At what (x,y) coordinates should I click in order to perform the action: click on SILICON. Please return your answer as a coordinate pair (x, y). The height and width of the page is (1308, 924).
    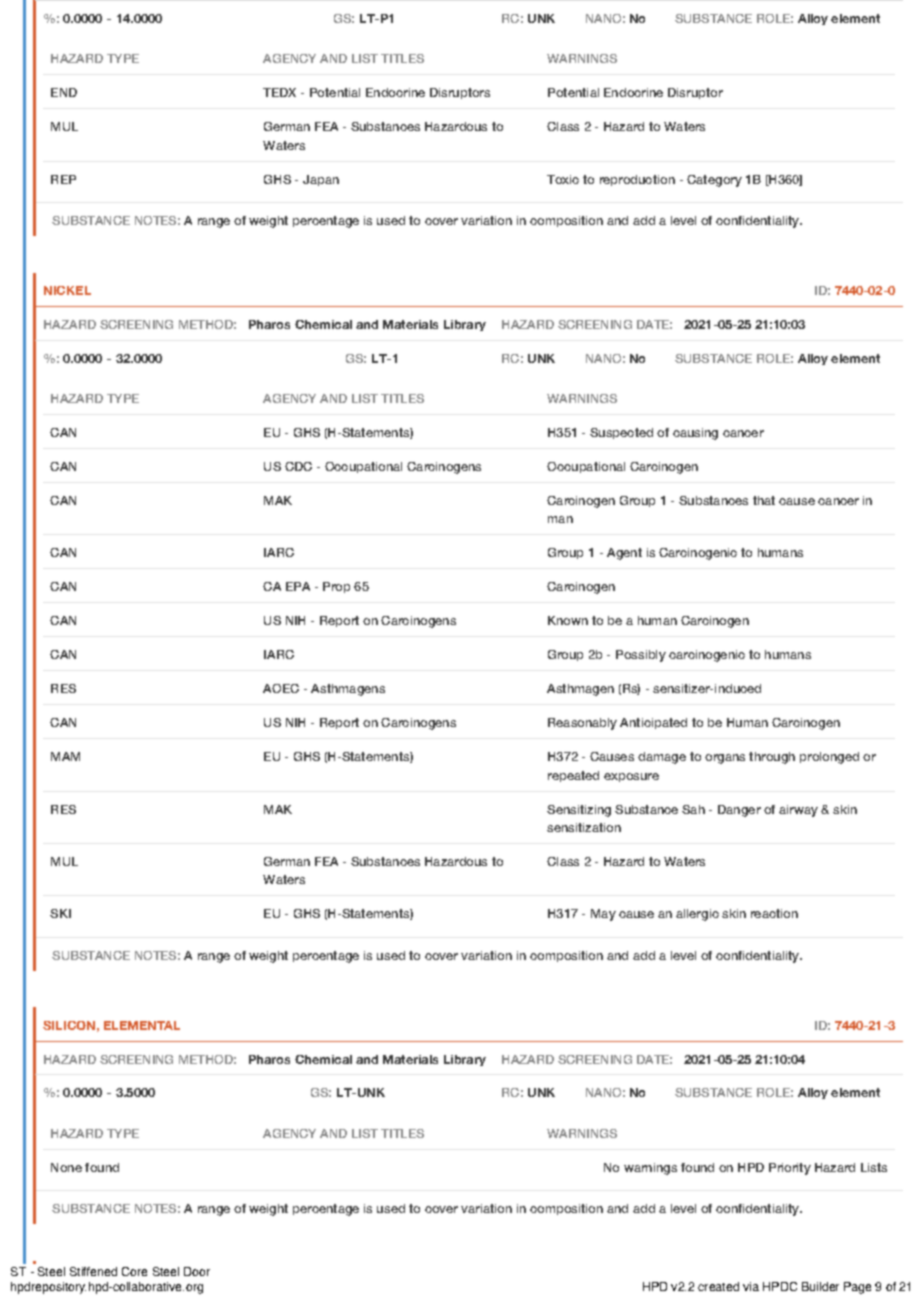
    Looking at the image, I should click on (69, 1025).
